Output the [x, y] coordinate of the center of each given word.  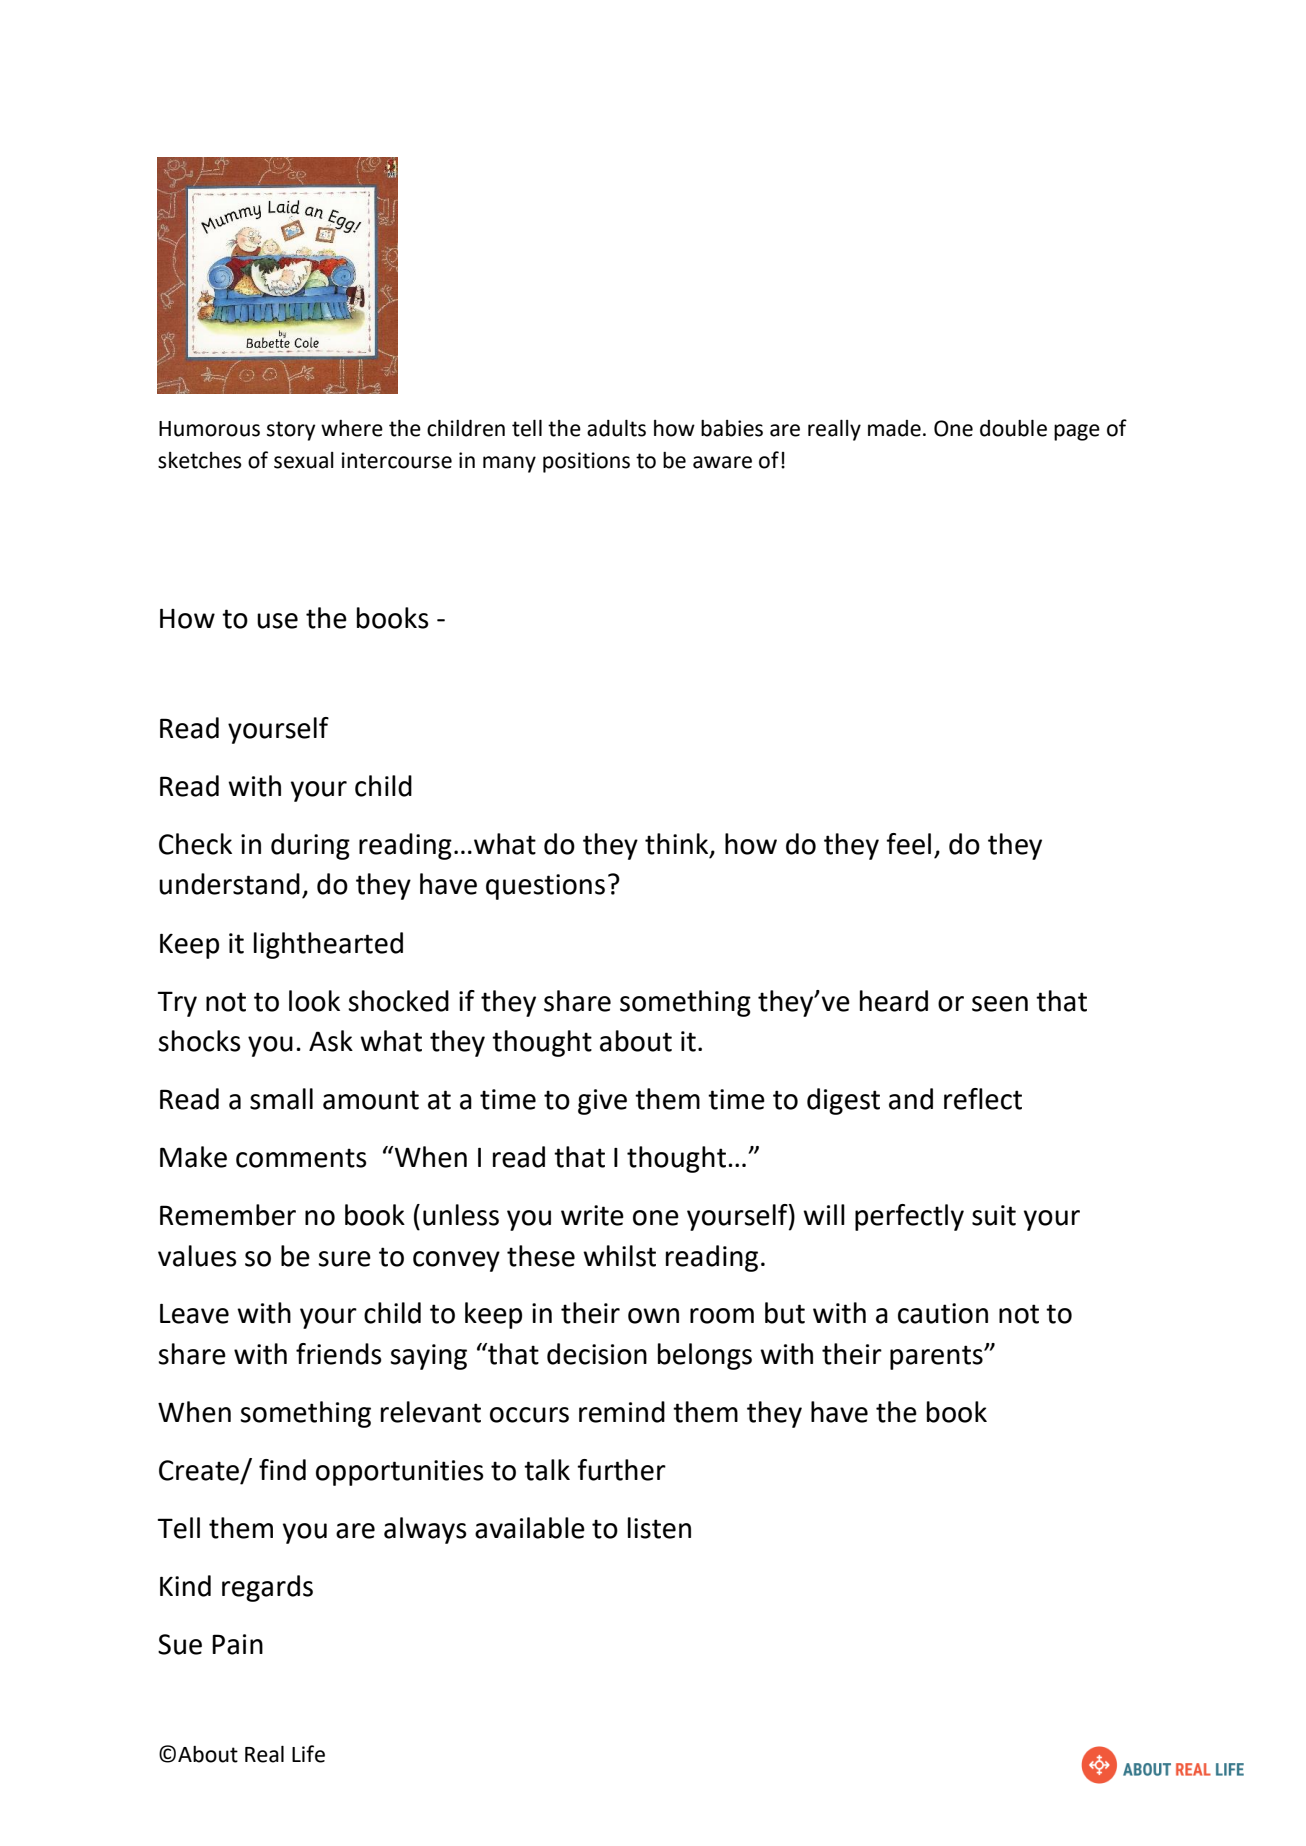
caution [943, 1313]
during [310, 846]
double [1013, 428]
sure [344, 1259]
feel [908, 844]
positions [586, 462]
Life [308, 1754]
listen [659, 1528]
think [678, 845]
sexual [304, 460]
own [653, 1316]
